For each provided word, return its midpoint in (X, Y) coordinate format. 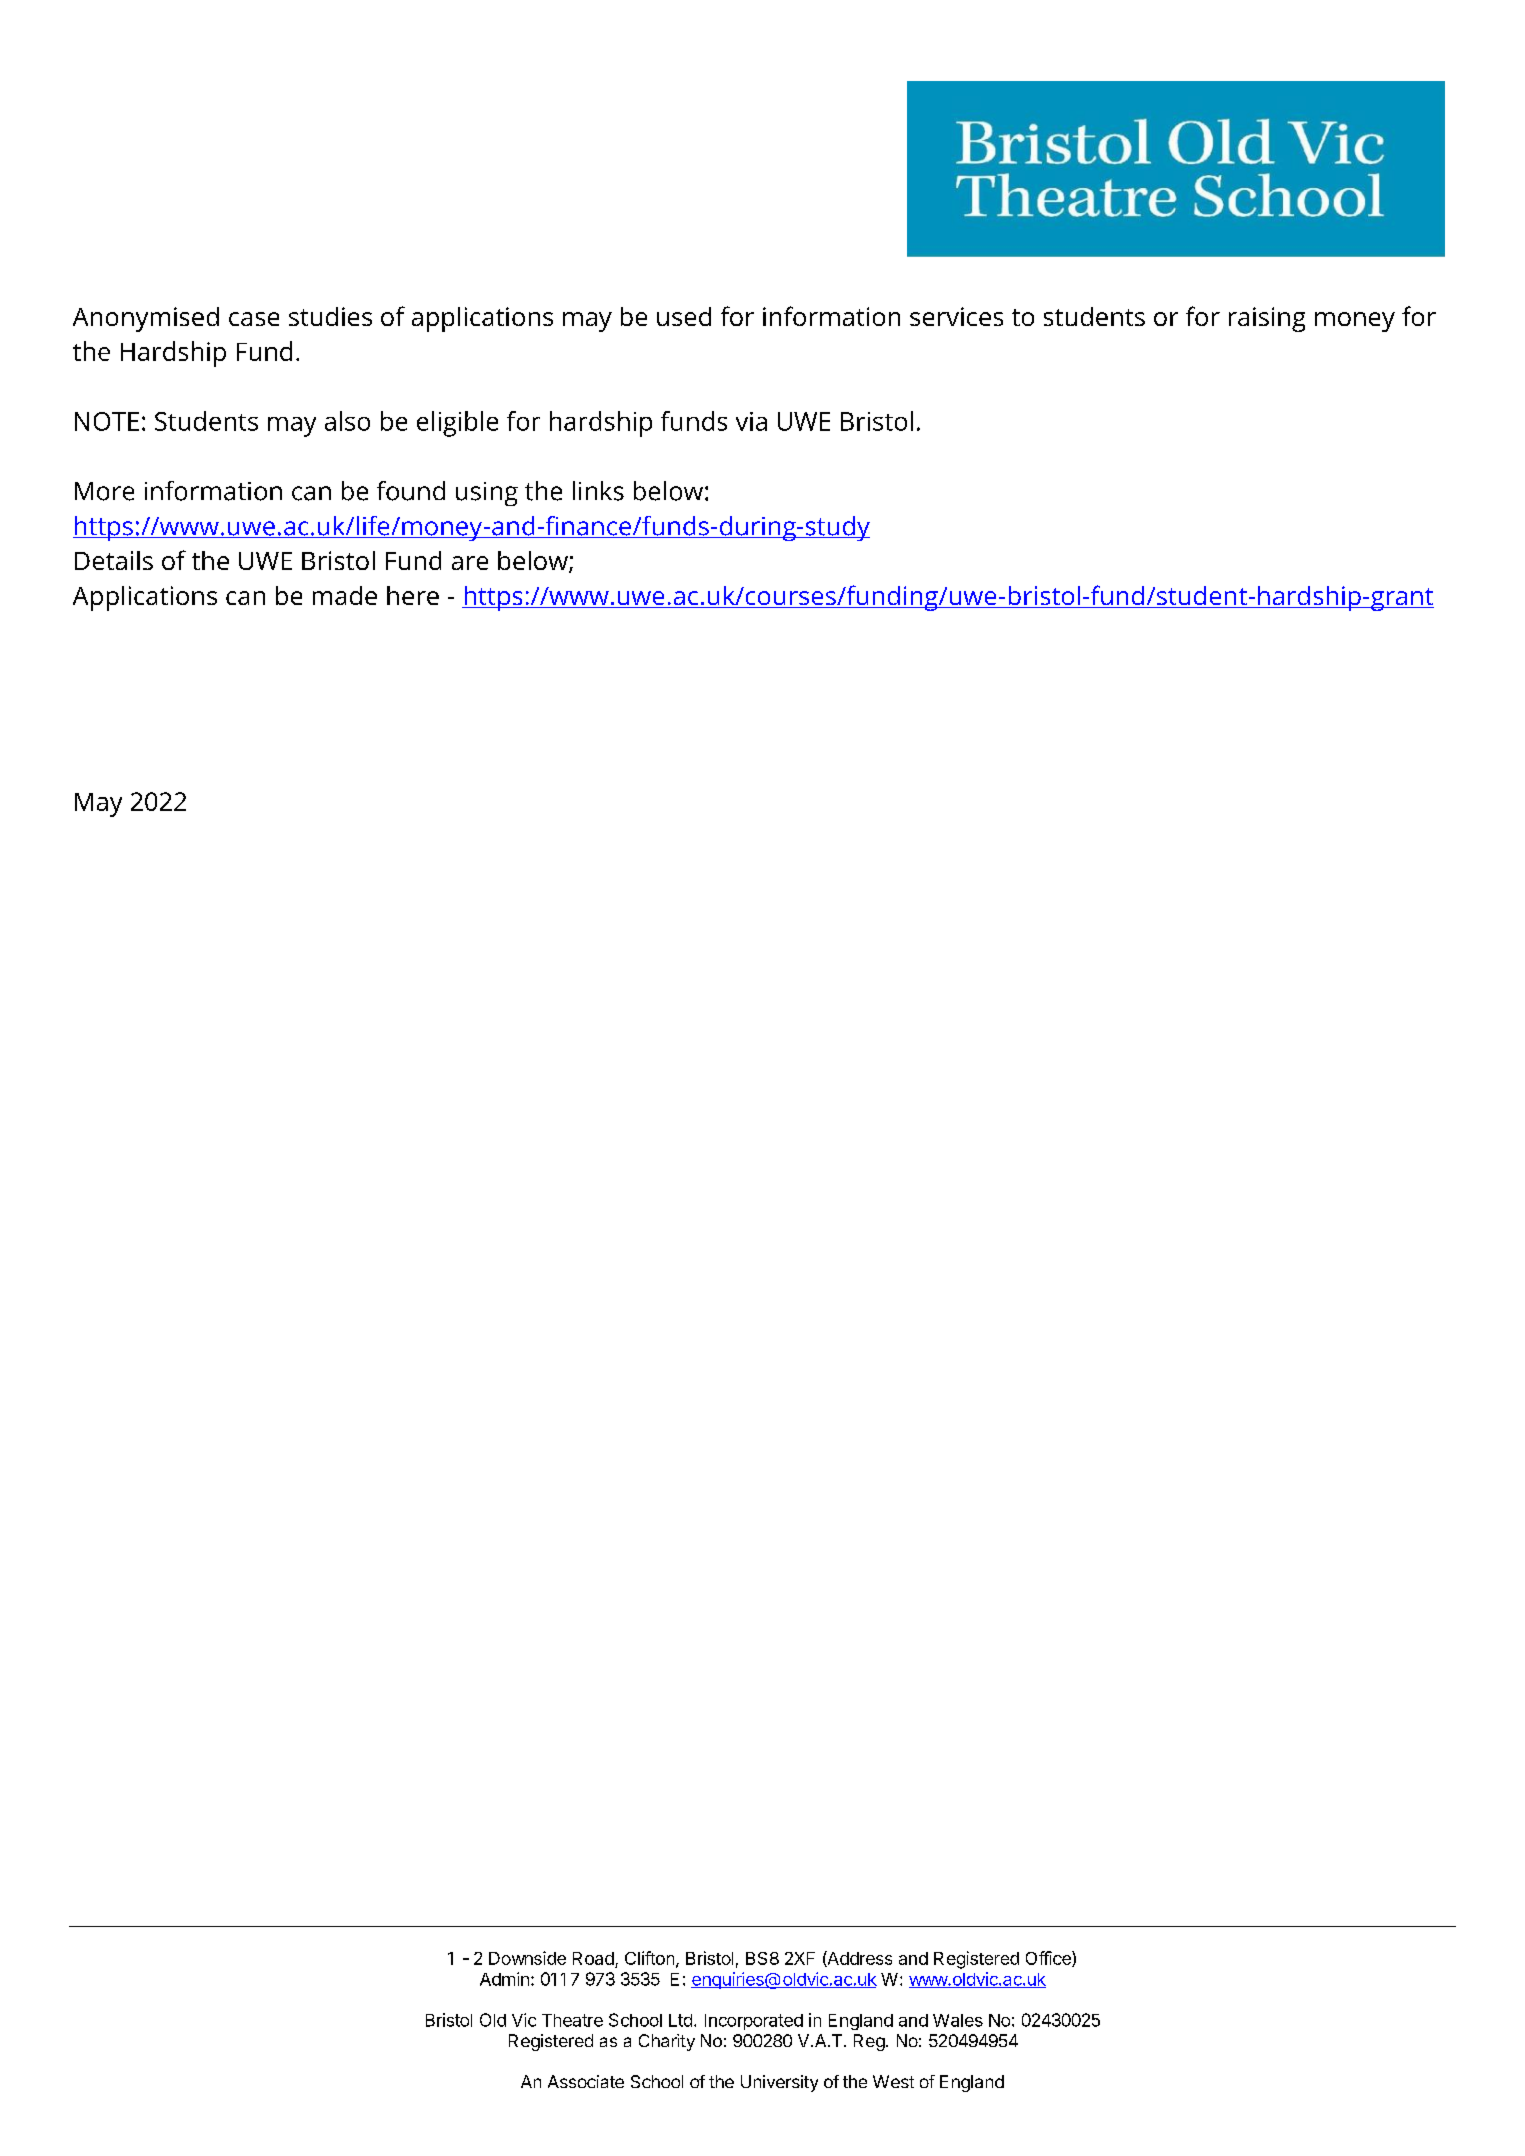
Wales (958, 2020)
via (751, 421)
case (254, 319)
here (413, 595)
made (345, 595)
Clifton (649, 1958)
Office (1049, 1959)
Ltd (680, 2020)
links (598, 491)
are (470, 563)
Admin (504, 1979)
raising (1267, 319)
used (684, 316)
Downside (527, 1958)
